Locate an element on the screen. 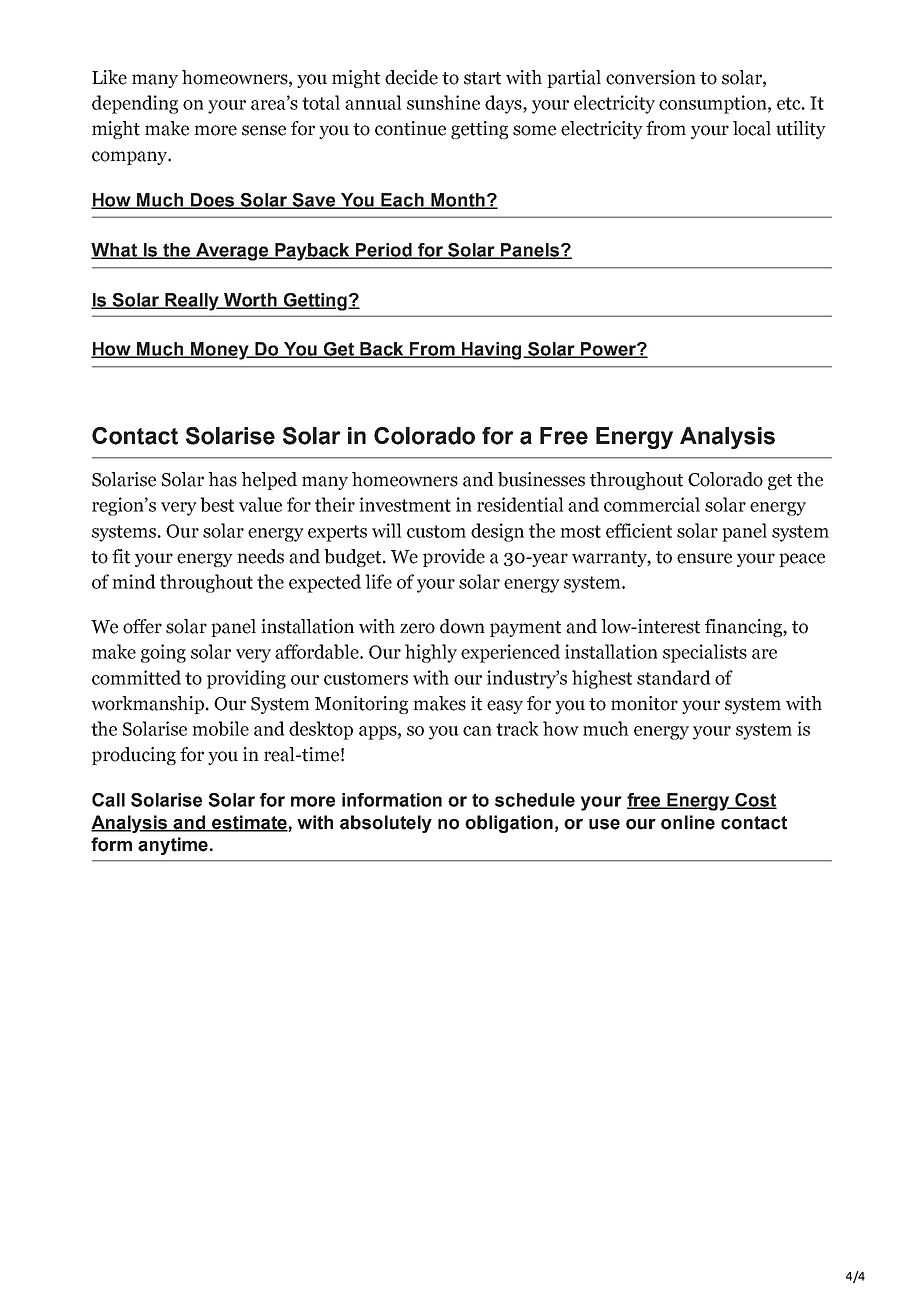 The image size is (924, 1308). schedule is located at coordinates (535, 800).
